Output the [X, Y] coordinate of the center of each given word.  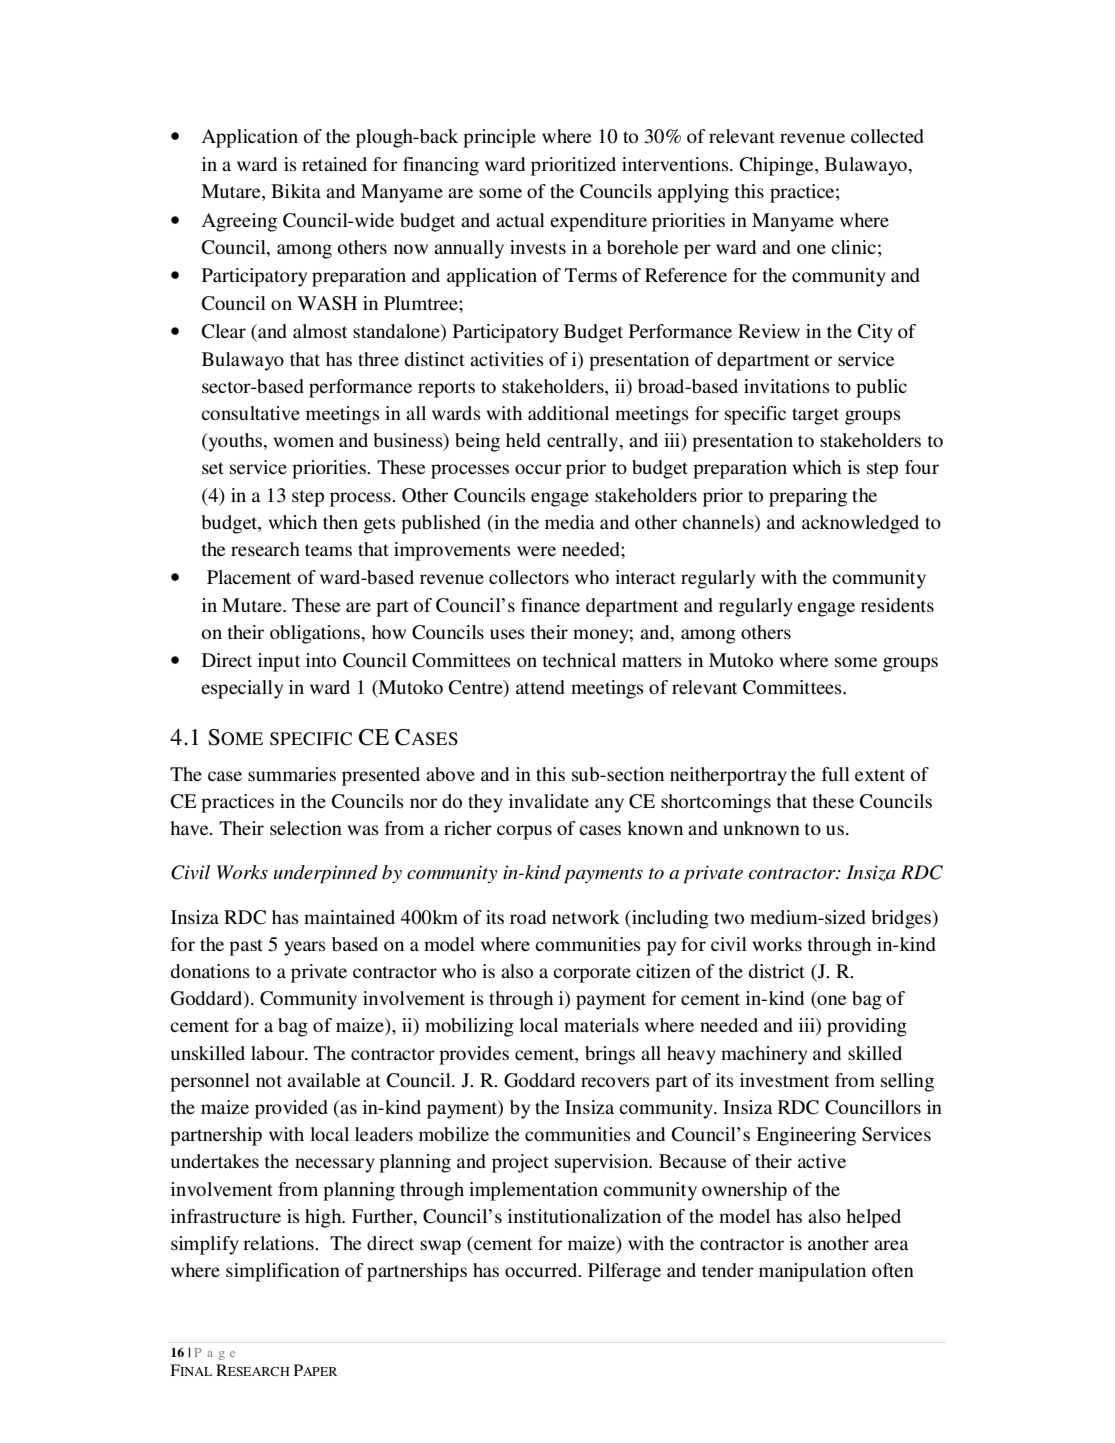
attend [540, 687]
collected [887, 136]
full [836, 774]
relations [279, 1243]
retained [334, 164]
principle [499, 138]
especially [242, 689]
